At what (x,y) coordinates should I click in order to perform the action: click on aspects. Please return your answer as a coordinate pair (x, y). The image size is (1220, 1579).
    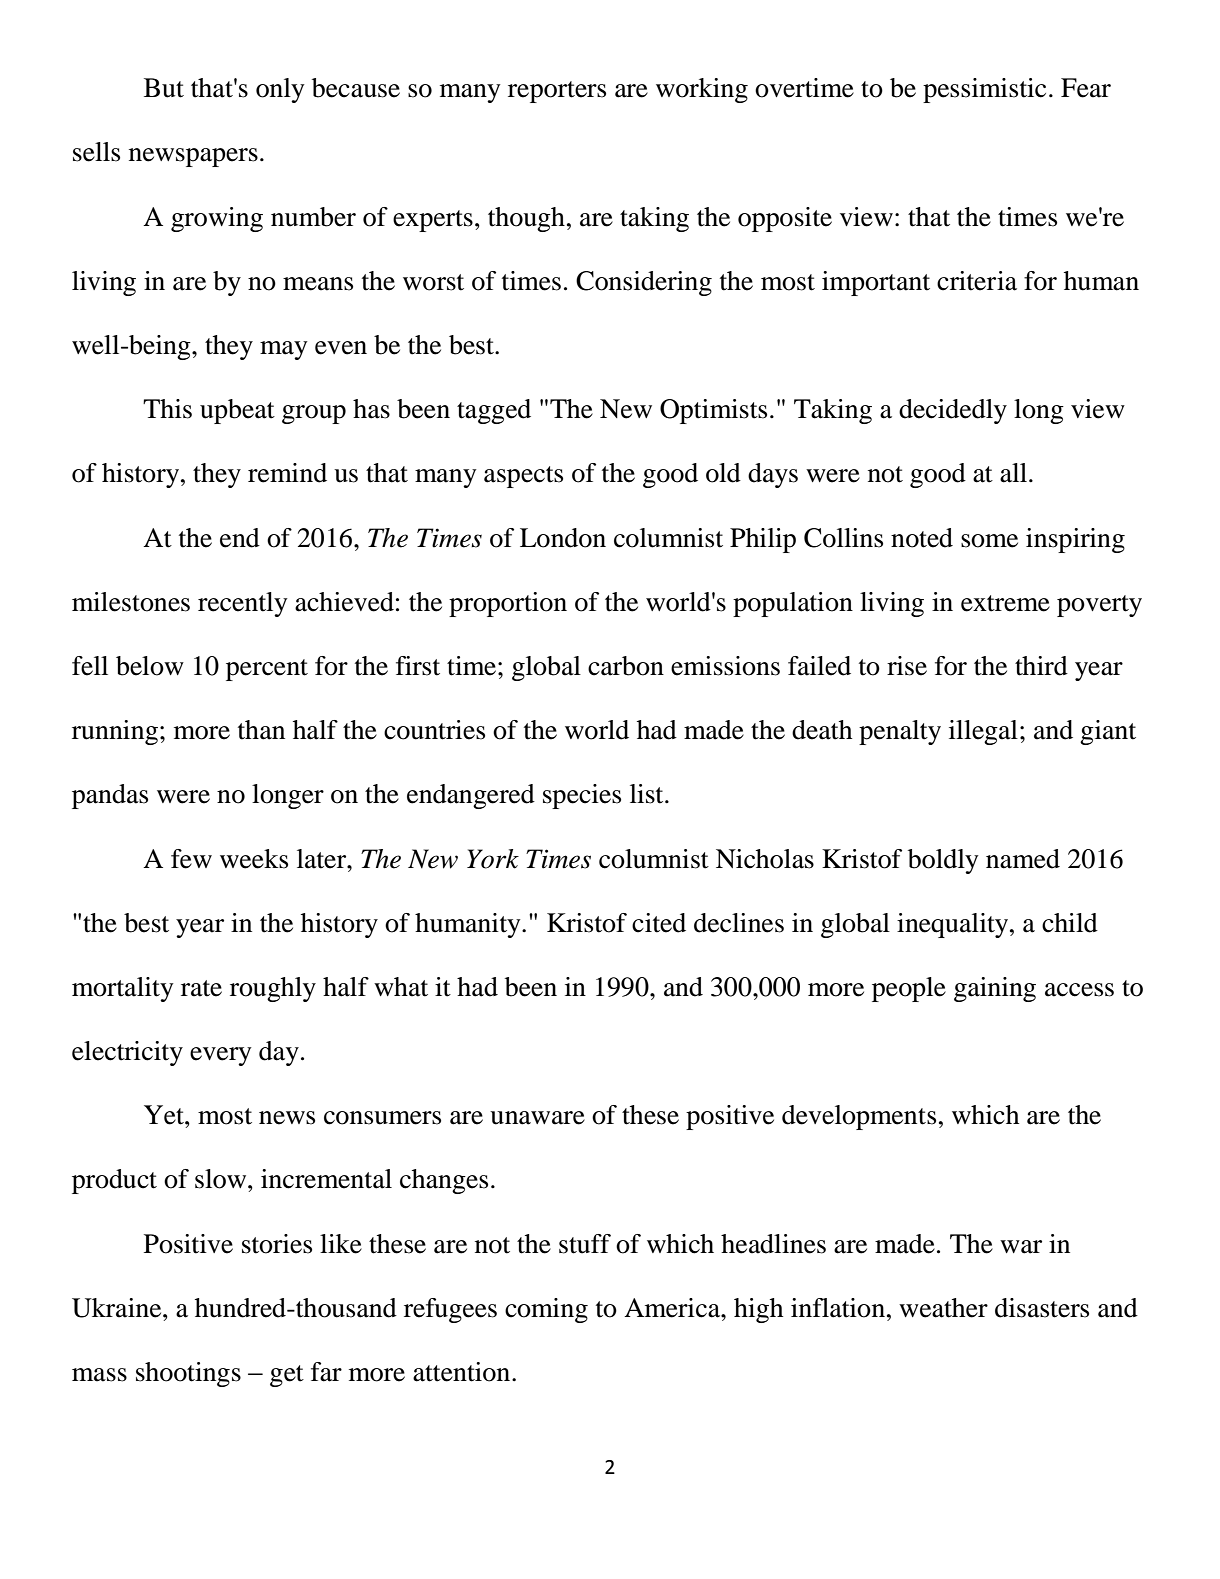
    Looking at the image, I should click on (523, 477).
